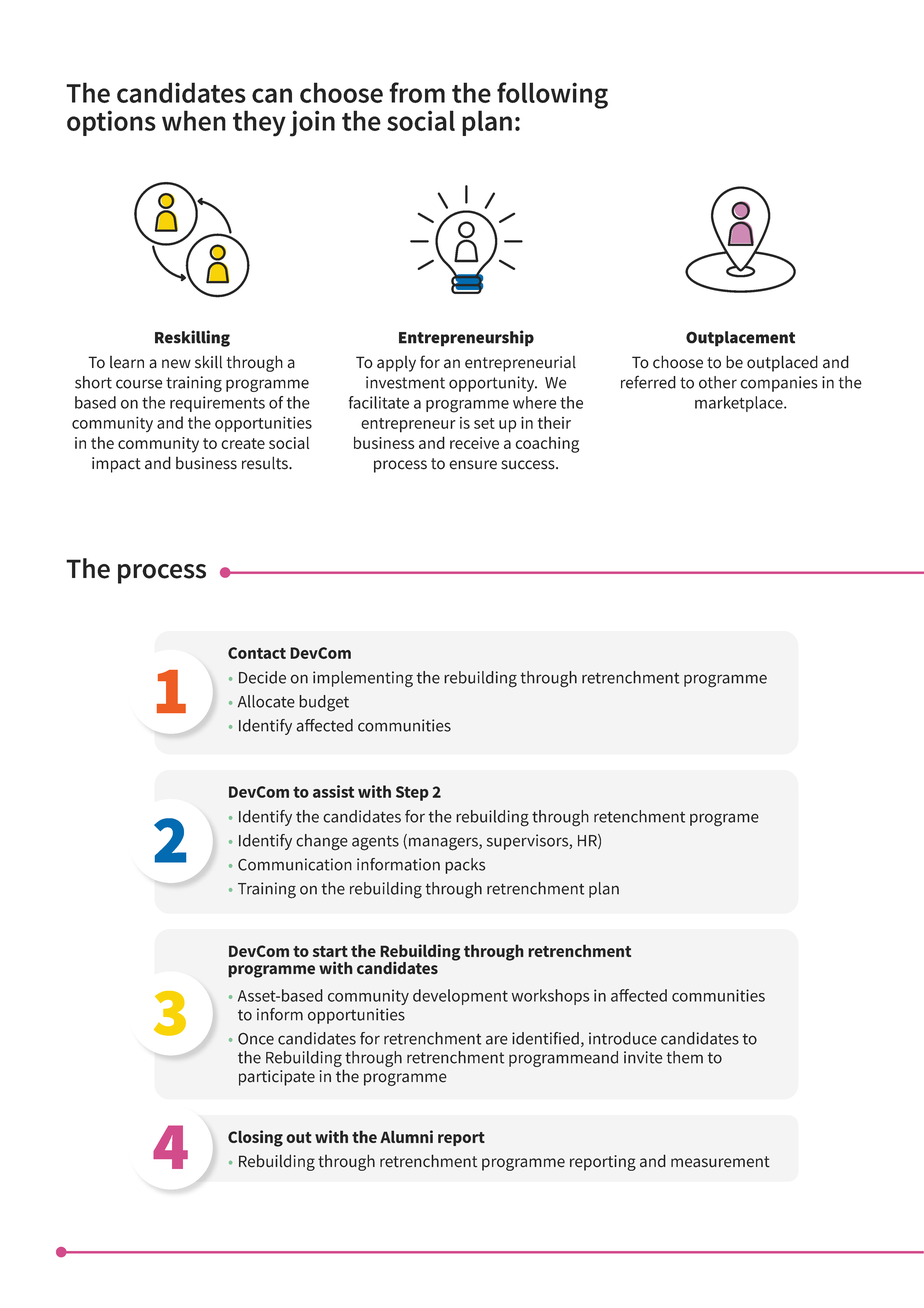  Describe the element at coordinates (417, 92) in the screenshot. I see `from` at that location.
